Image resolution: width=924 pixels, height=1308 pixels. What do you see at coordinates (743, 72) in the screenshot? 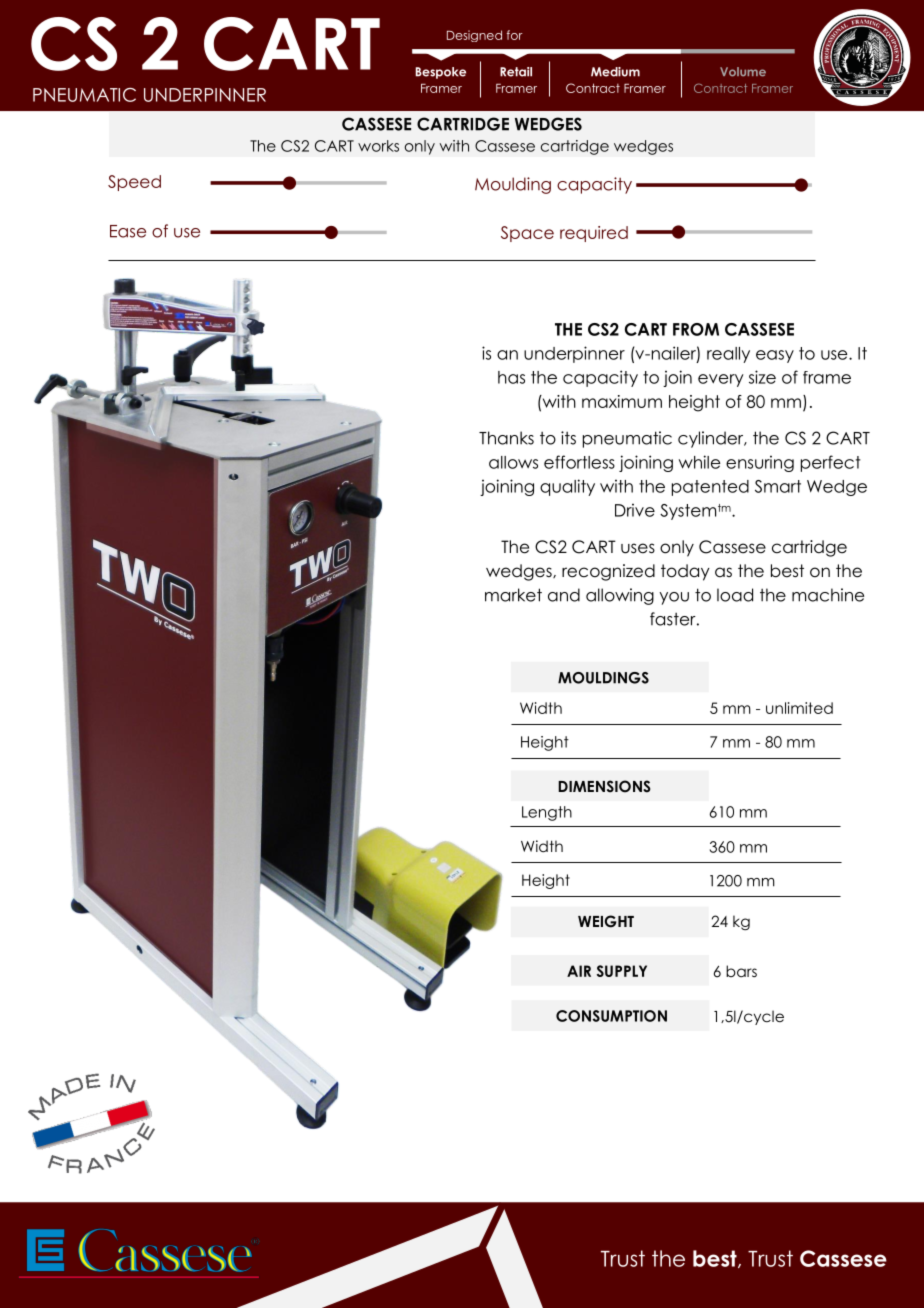
I see `Volume` at bounding box center [743, 72].
